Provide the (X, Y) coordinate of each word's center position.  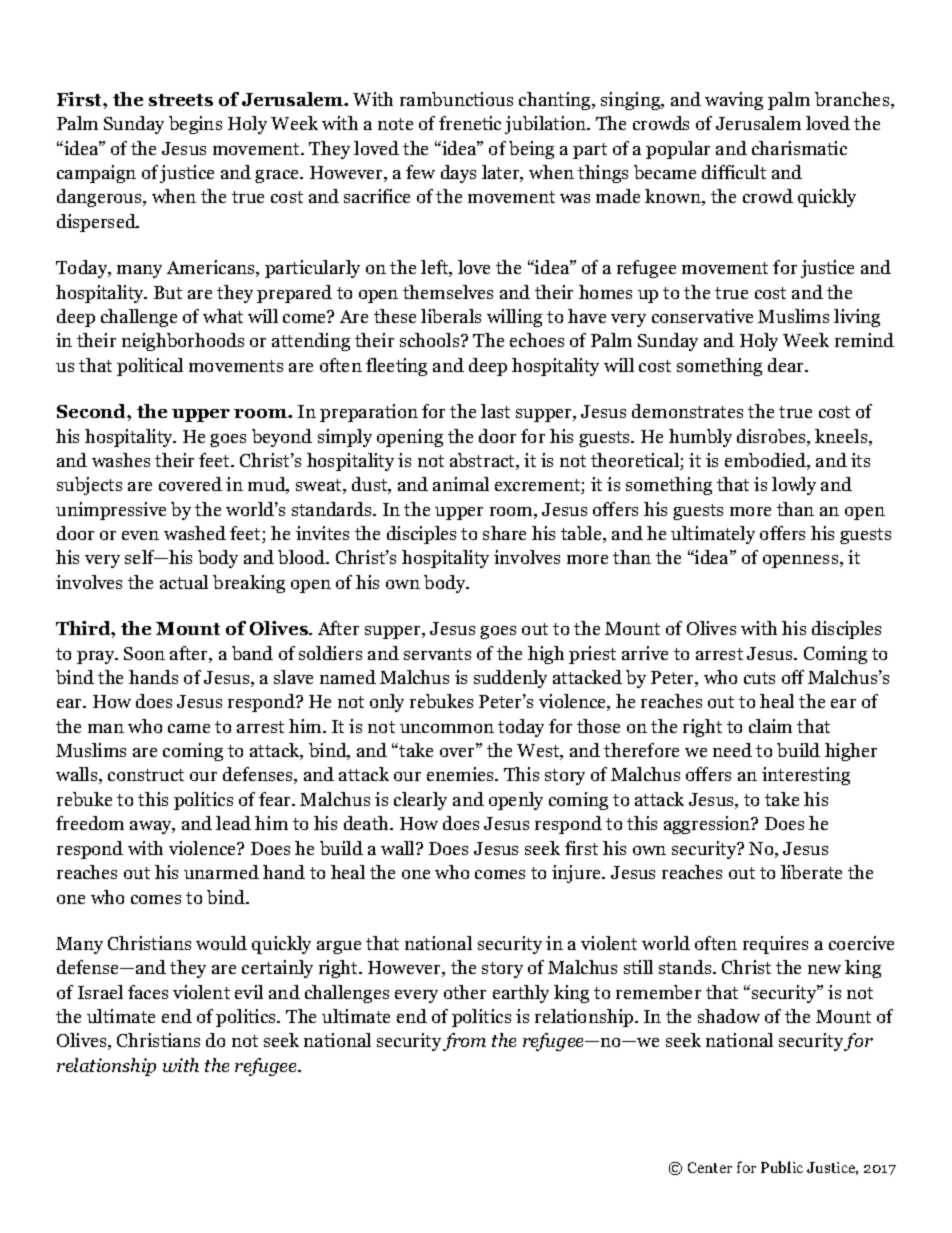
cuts (759, 678)
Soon (144, 653)
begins (195, 125)
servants (437, 654)
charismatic (799, 148)
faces (148, 992)
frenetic (470, 123)
